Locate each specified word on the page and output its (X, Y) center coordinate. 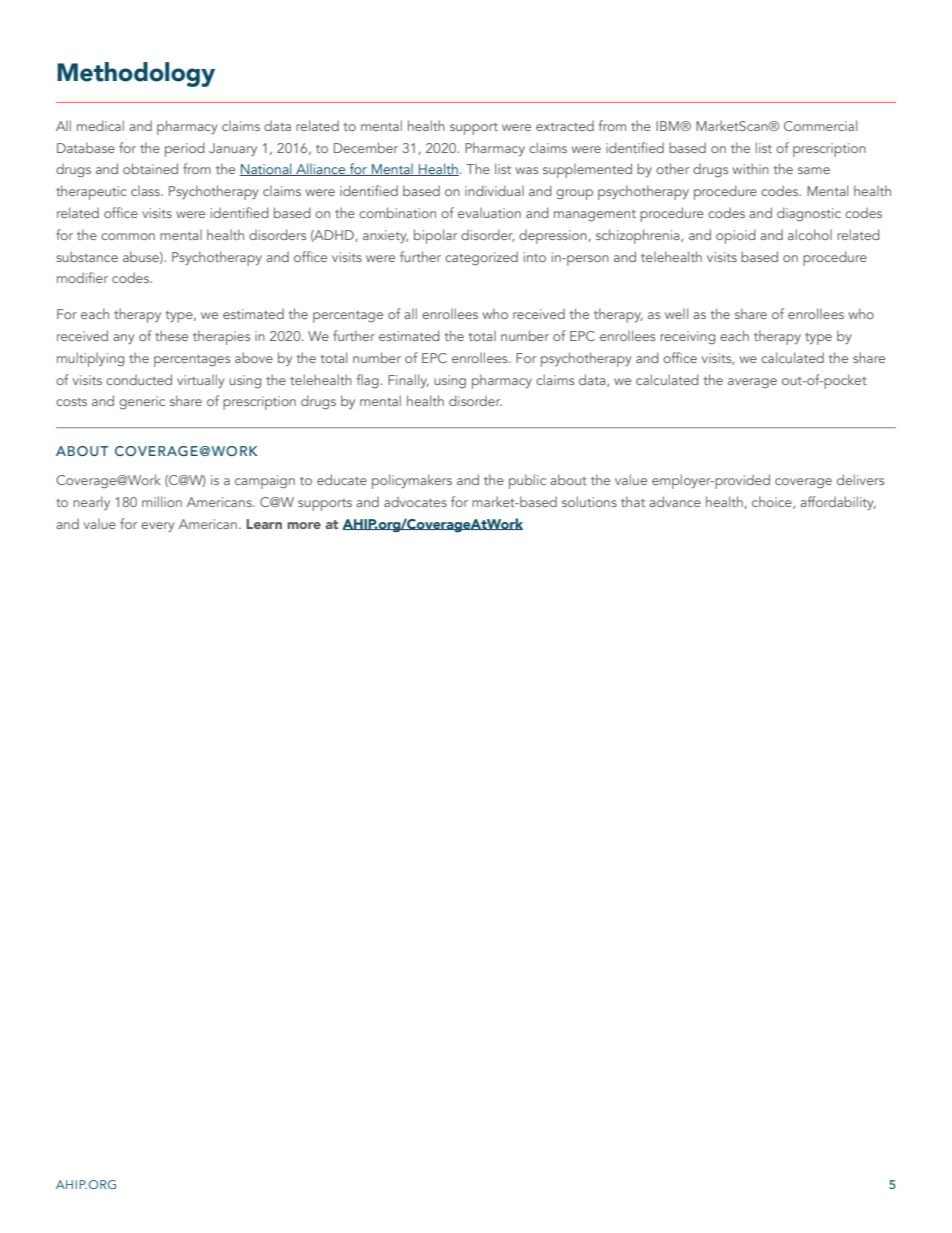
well (676, 313)
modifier (82, 277)
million (162, 501)
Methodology (136, 74)
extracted (565, 125)
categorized (481, 258)
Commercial (820, 125)
